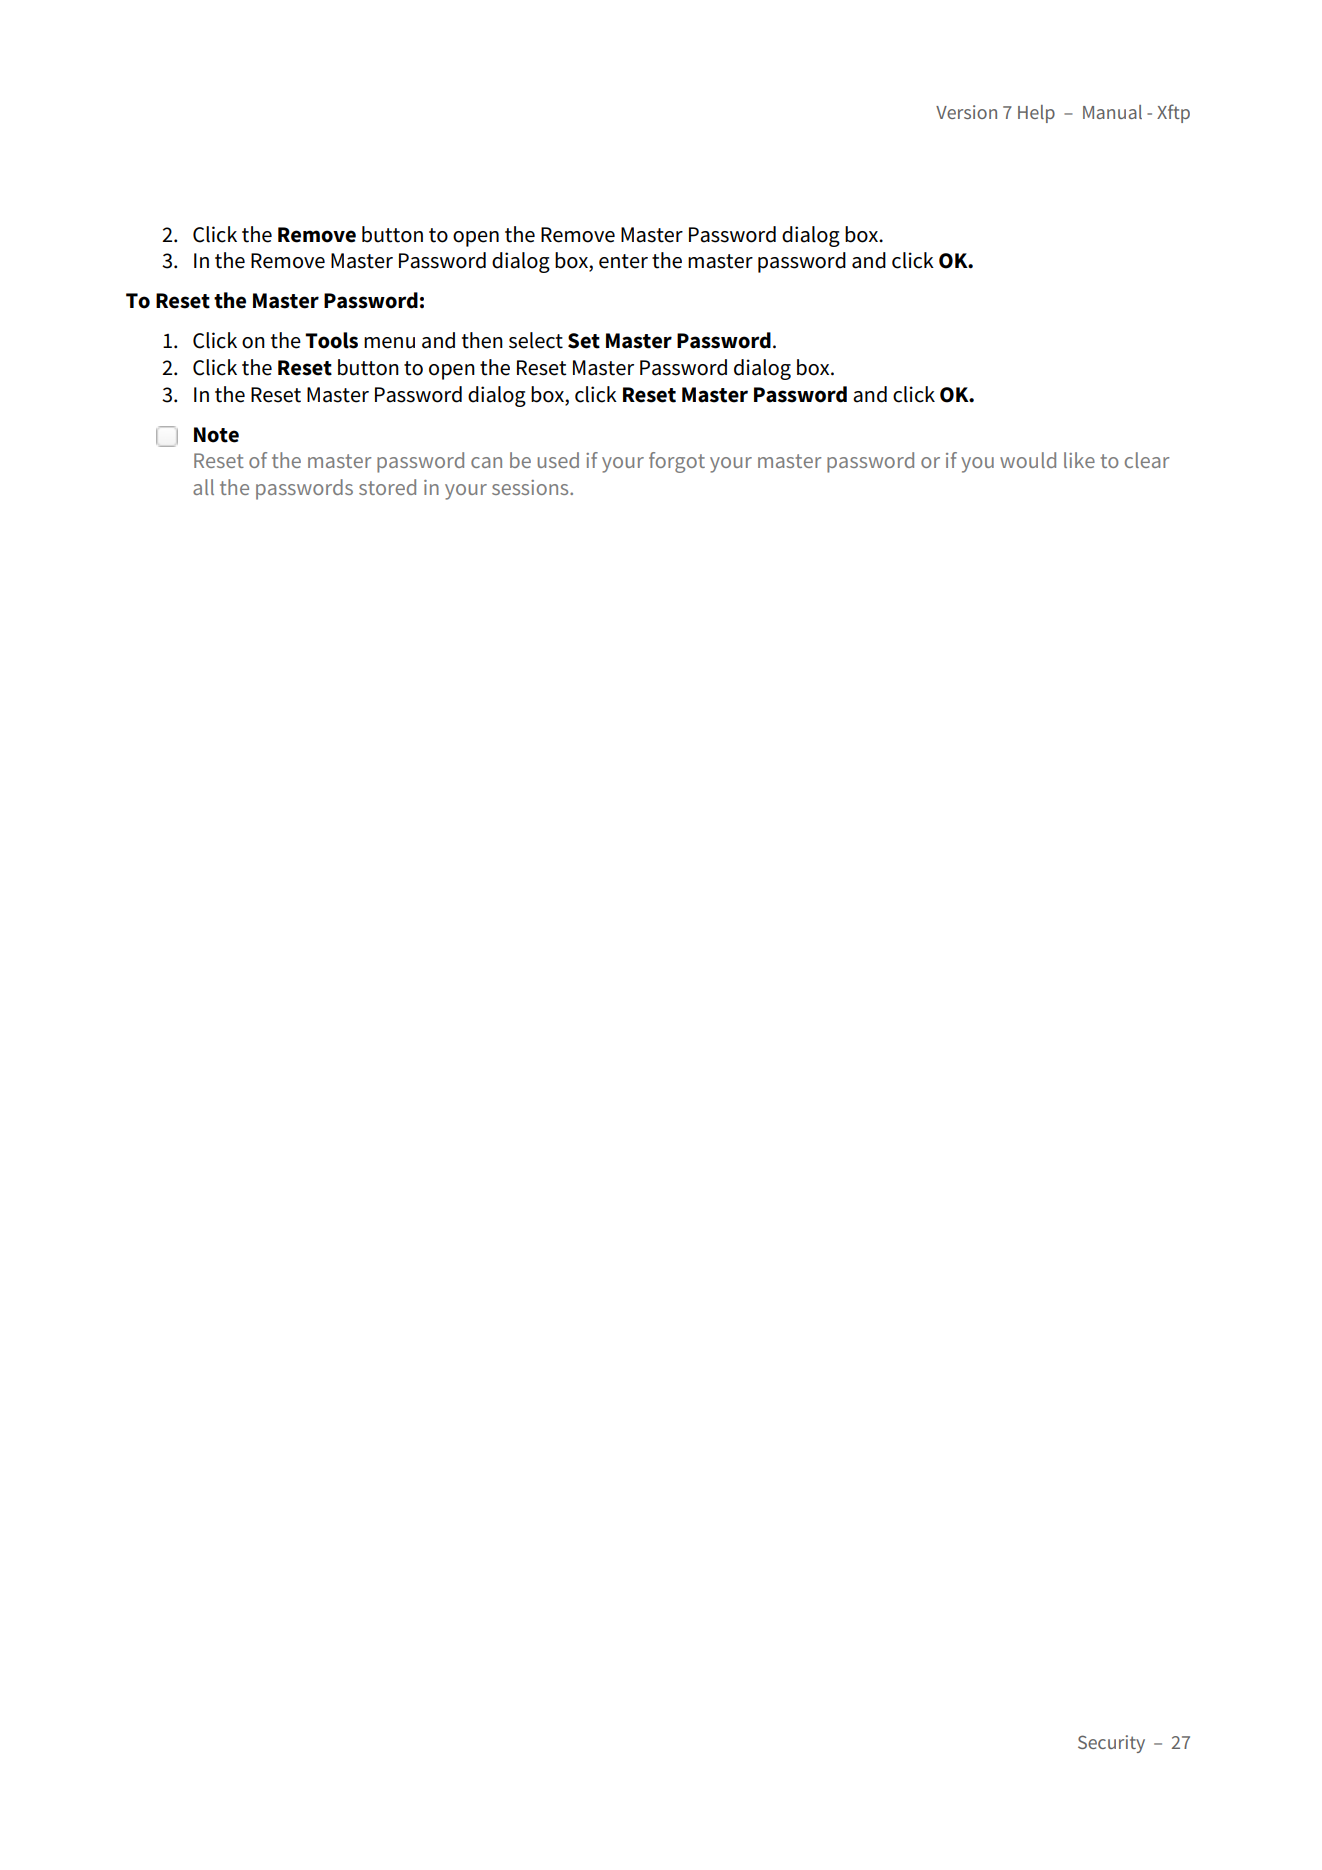 The image size is (1322, 1870). Describe the element at coordinates (677, 462) in the screenshot. I see `forgot` at that location.
